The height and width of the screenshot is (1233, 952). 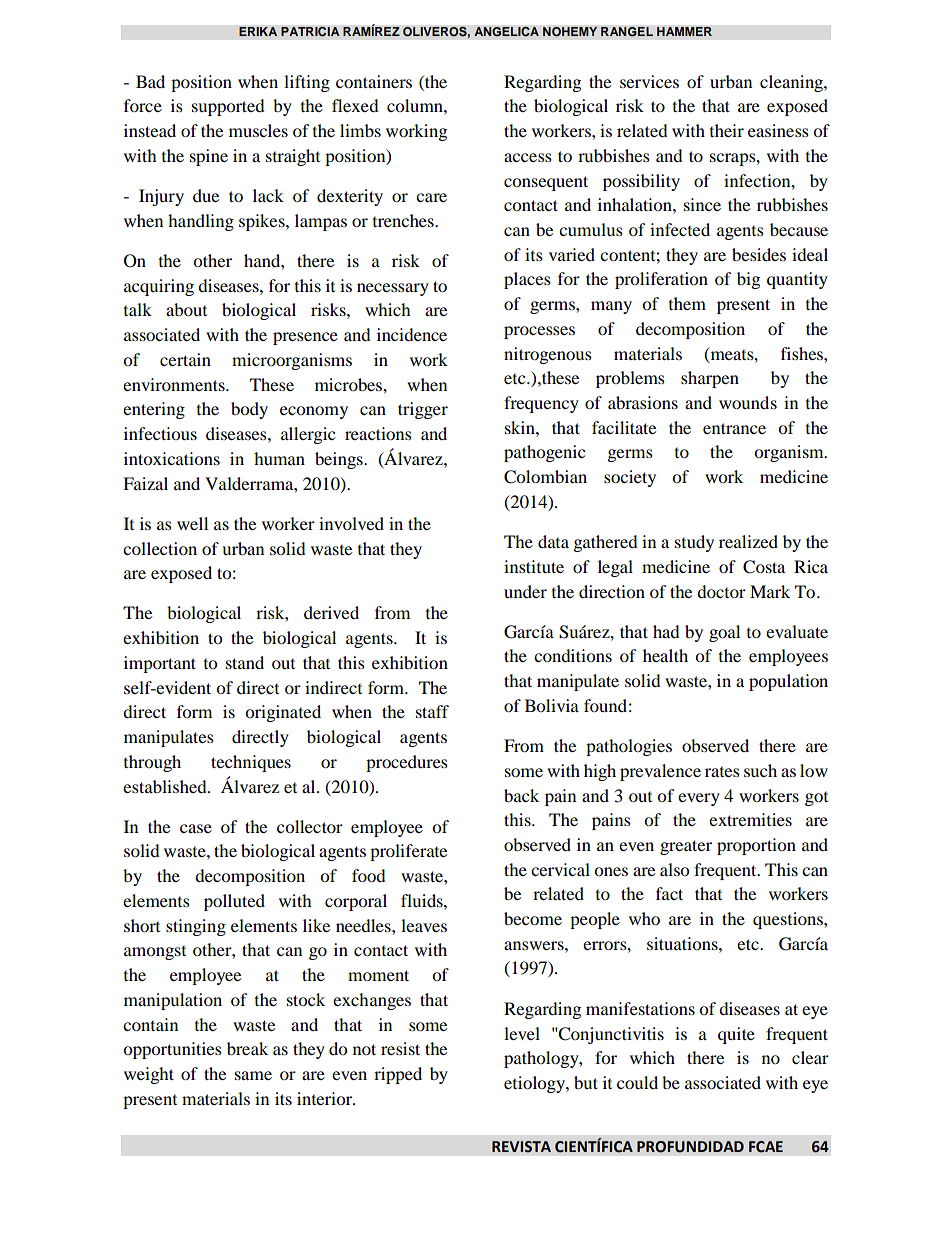 I want to click on proportion, so click(x=756, y=846).
